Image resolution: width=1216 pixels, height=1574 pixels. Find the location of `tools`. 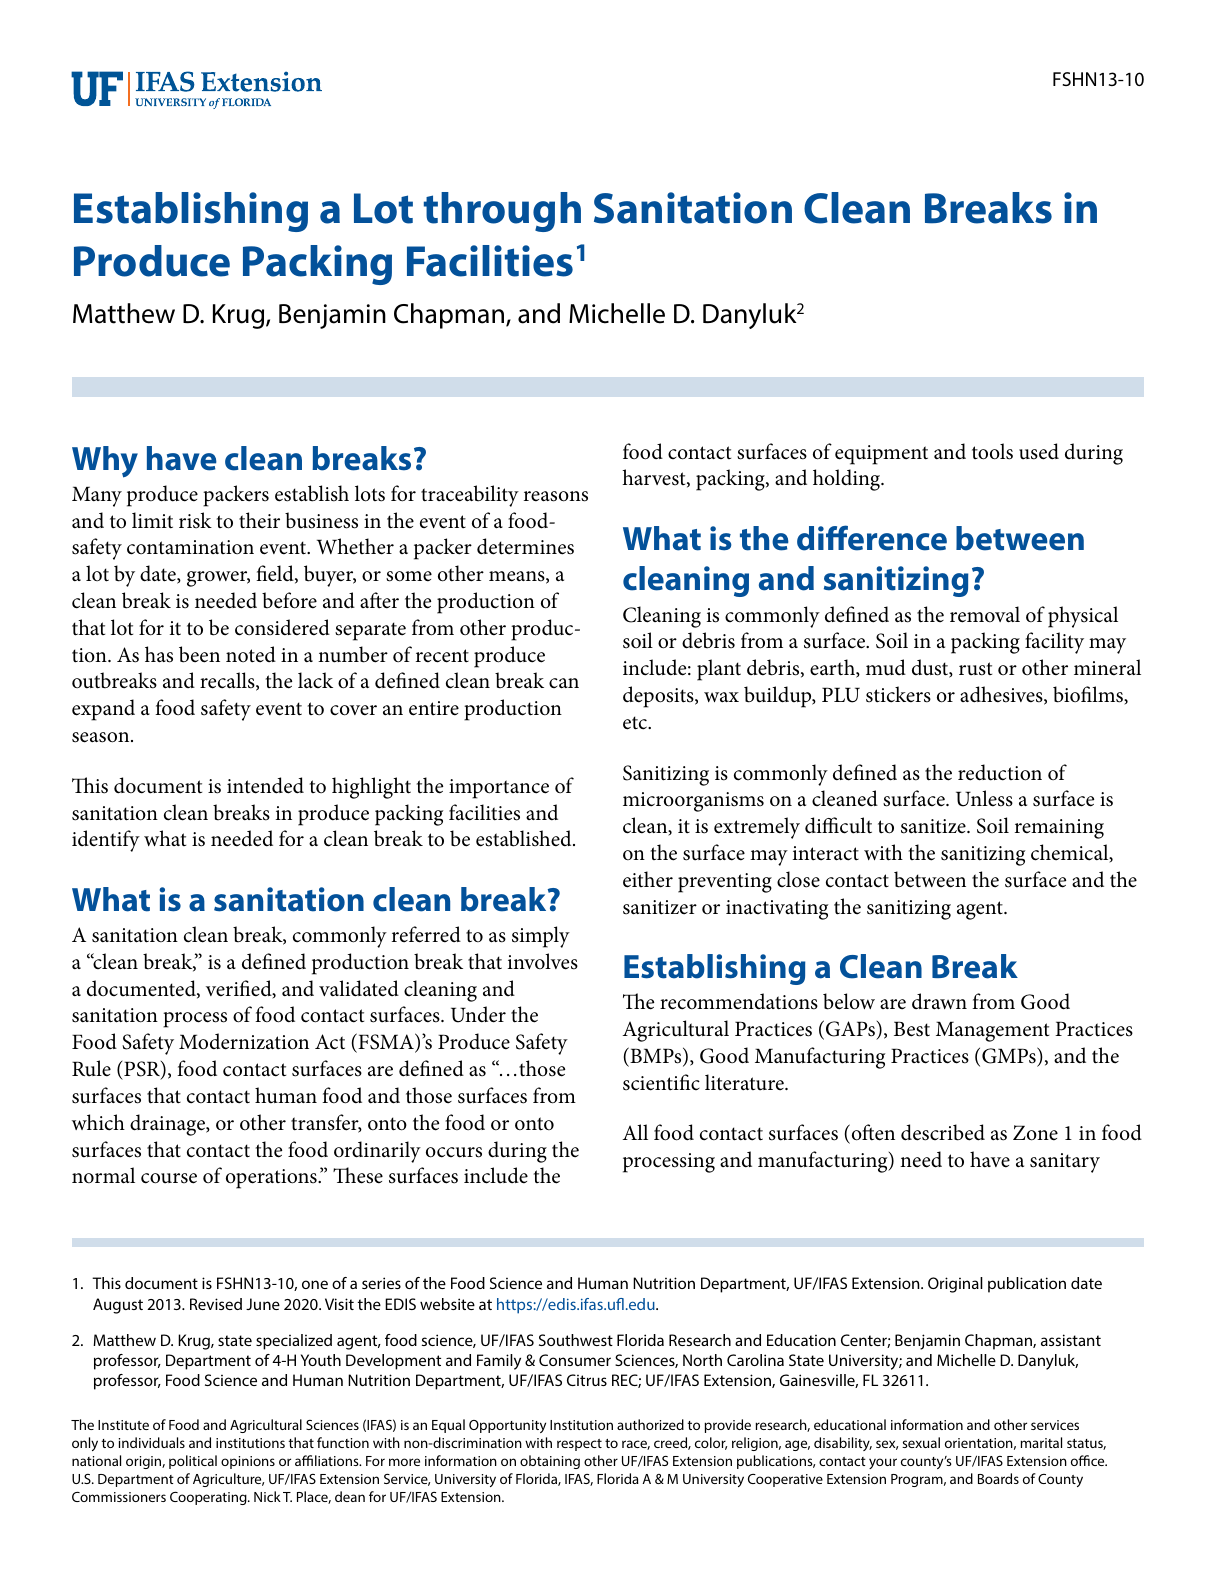

tools is located at coordinates (992, 451).
